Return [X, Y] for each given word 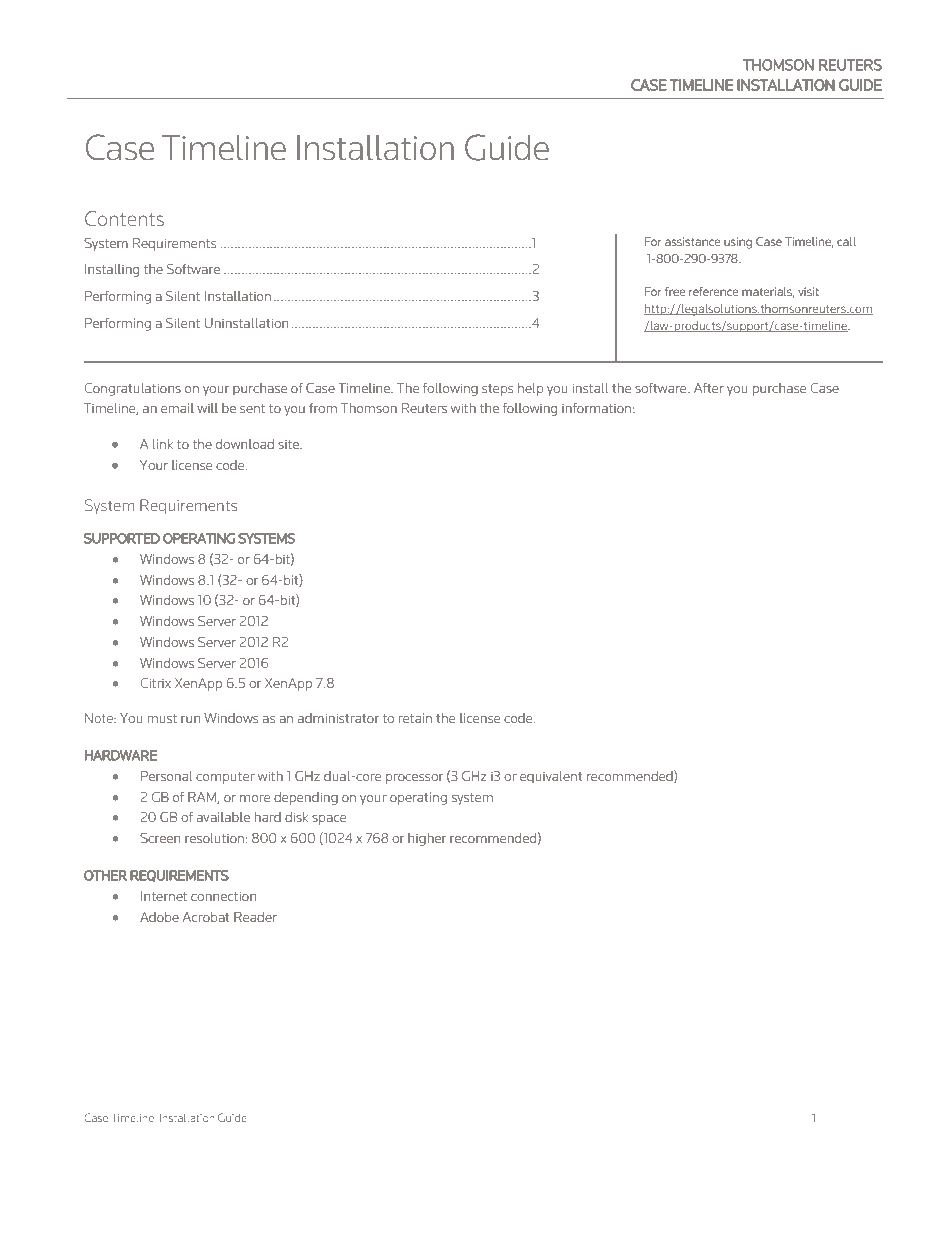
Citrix [155, 683]
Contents [124, 218]
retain [415, 718]
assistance [692, 241]
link [163, 444]
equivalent [551, 777]
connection [223, 896]
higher [427, 839]
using [738, 243]
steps [498, 390]
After [709, 388]
